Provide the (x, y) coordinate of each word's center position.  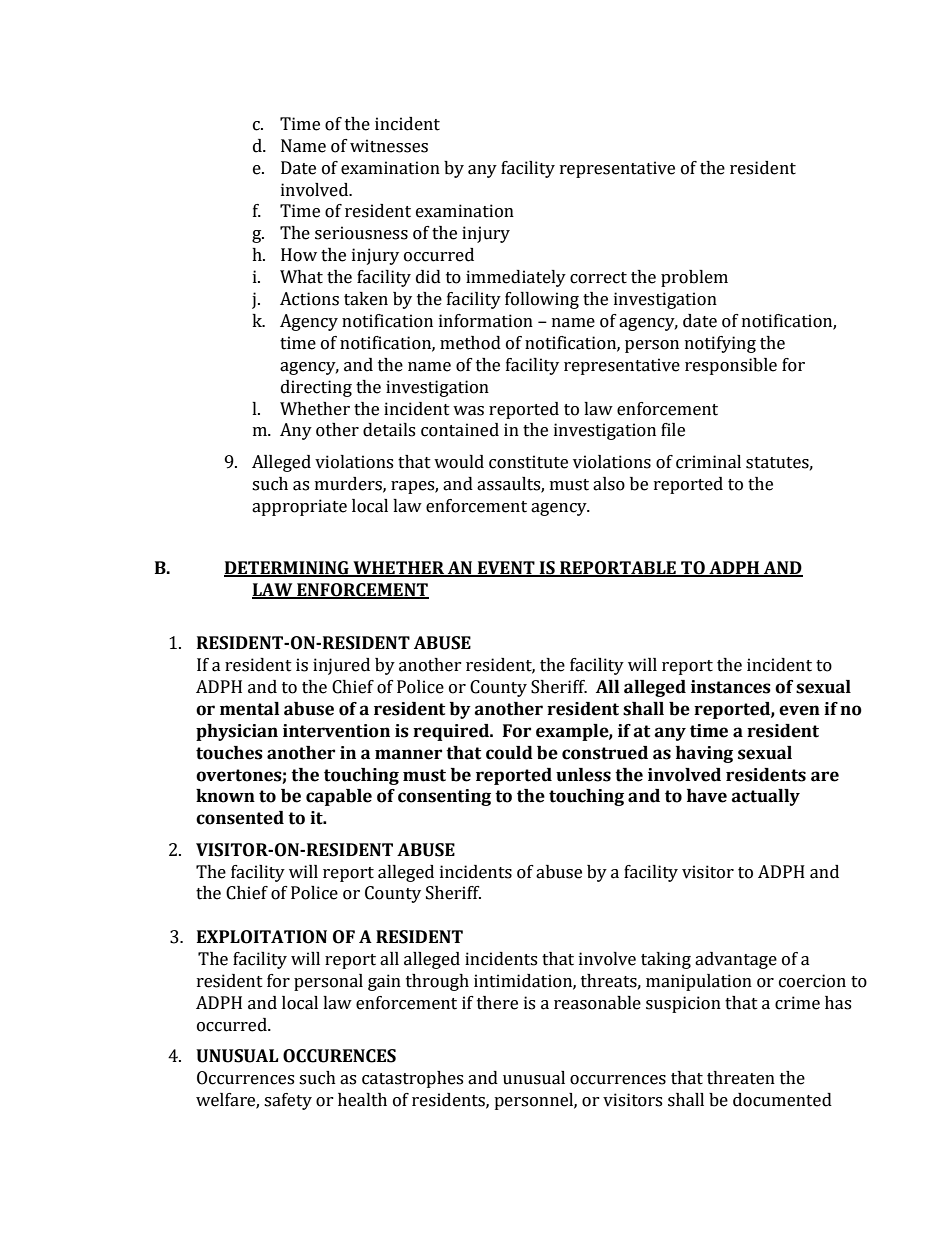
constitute (528, 462)
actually (766, 797)
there (497, 1003)
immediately (516, 278)
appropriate (299, 507)
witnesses (389, 146)
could (509, 753)
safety (288, 1101)
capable (339, 797)
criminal (708, 462)
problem (694, 278)
